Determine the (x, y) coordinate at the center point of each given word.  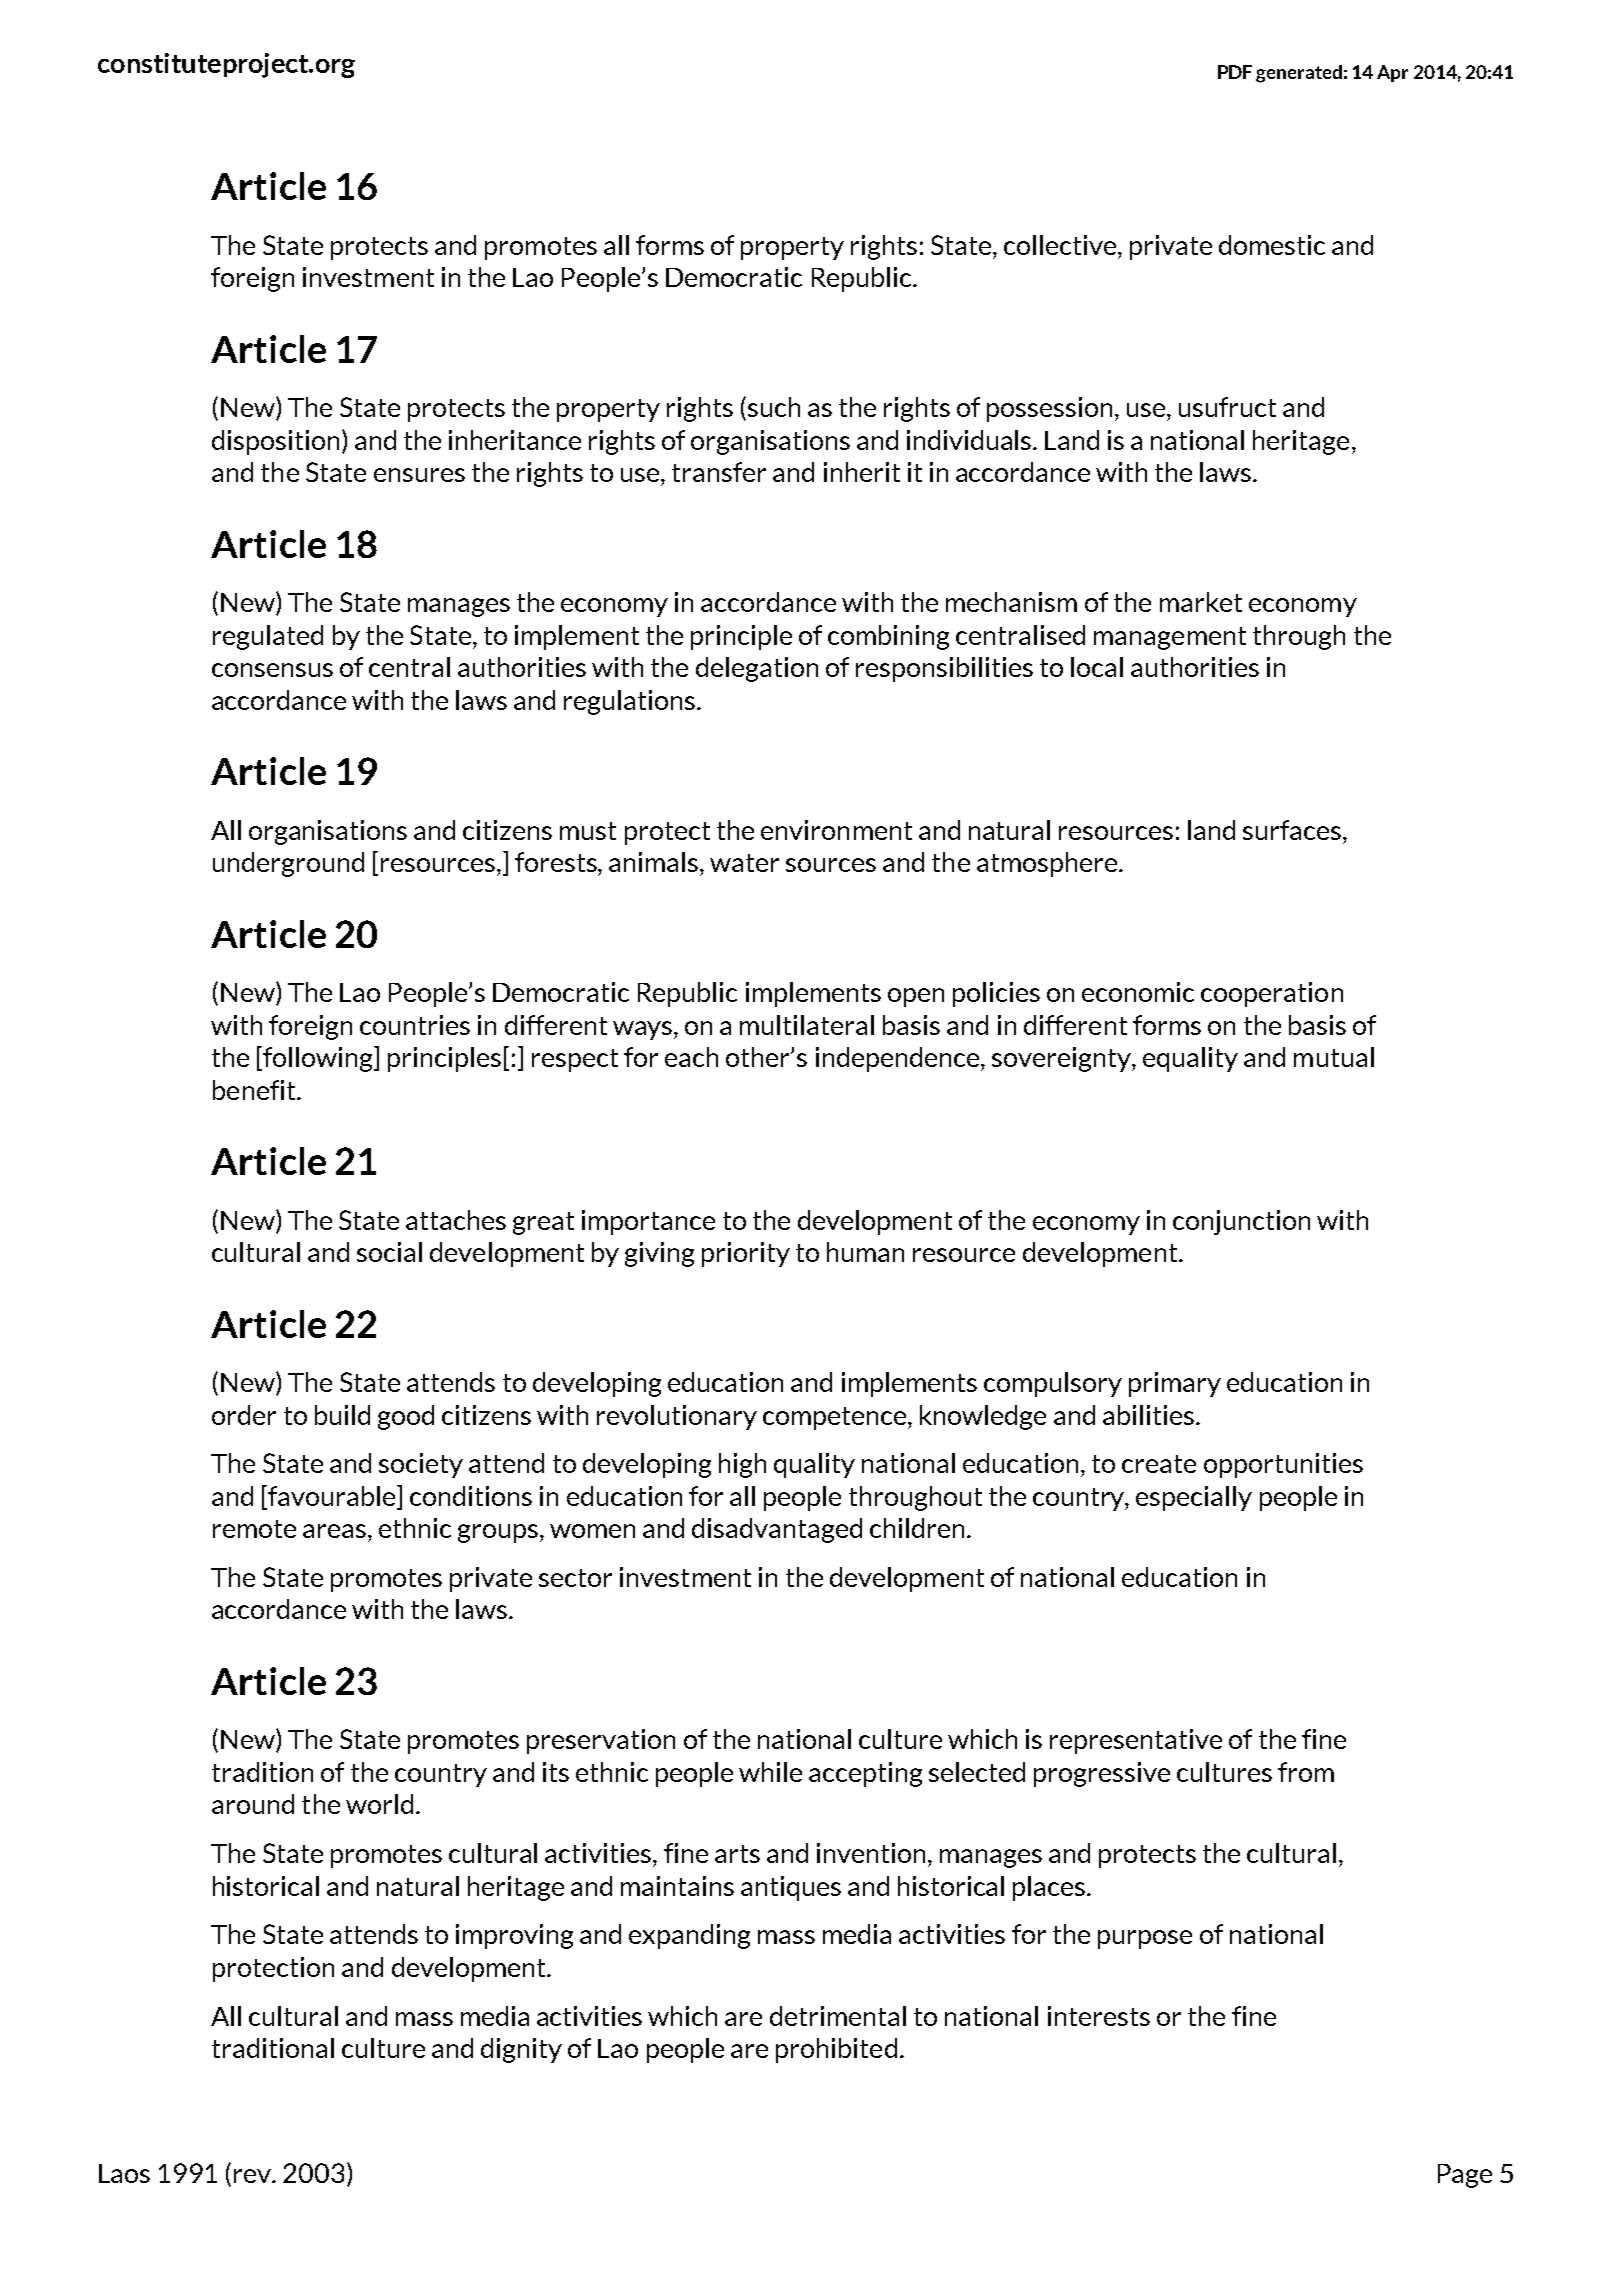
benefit (255, 1090)
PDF (1235, 72)
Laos (124, 2173)
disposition (275, 442)
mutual (1334, 1057)
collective (1061, 245)
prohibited (836, 2050)
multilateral (807, 1025)
